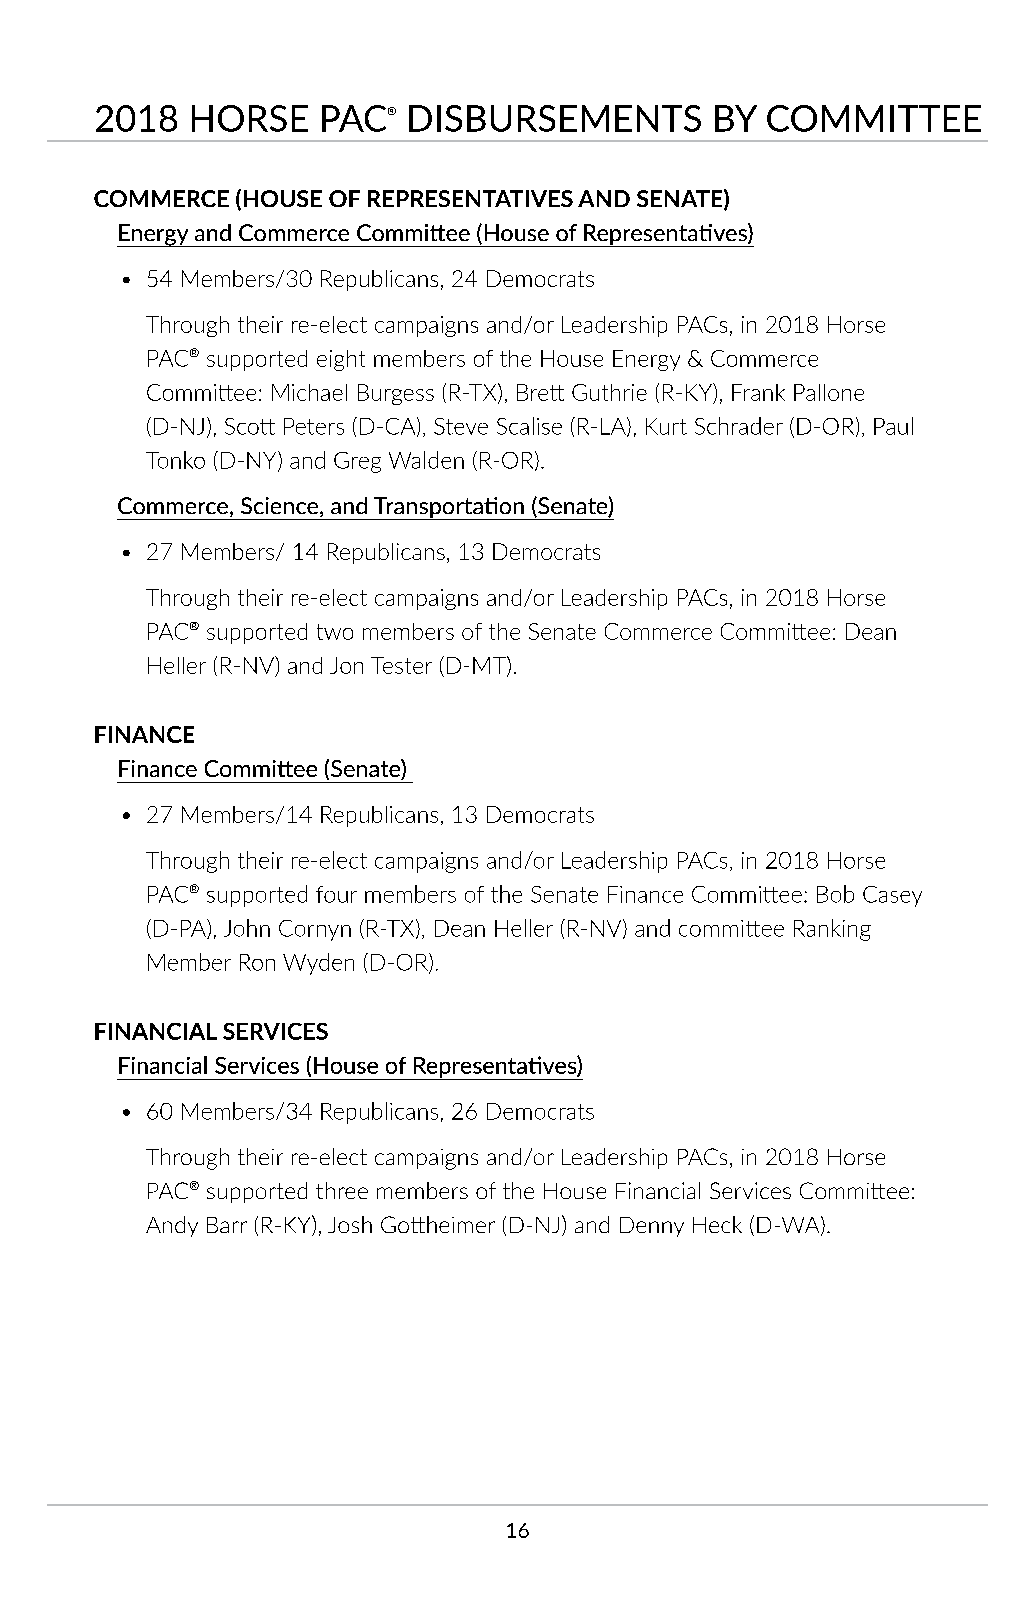 The image size is (1035, 1600). What do you see at coordinates (227, 1225) in the screenshot?
I see `Barr` at bounding box center [227, 1225].
